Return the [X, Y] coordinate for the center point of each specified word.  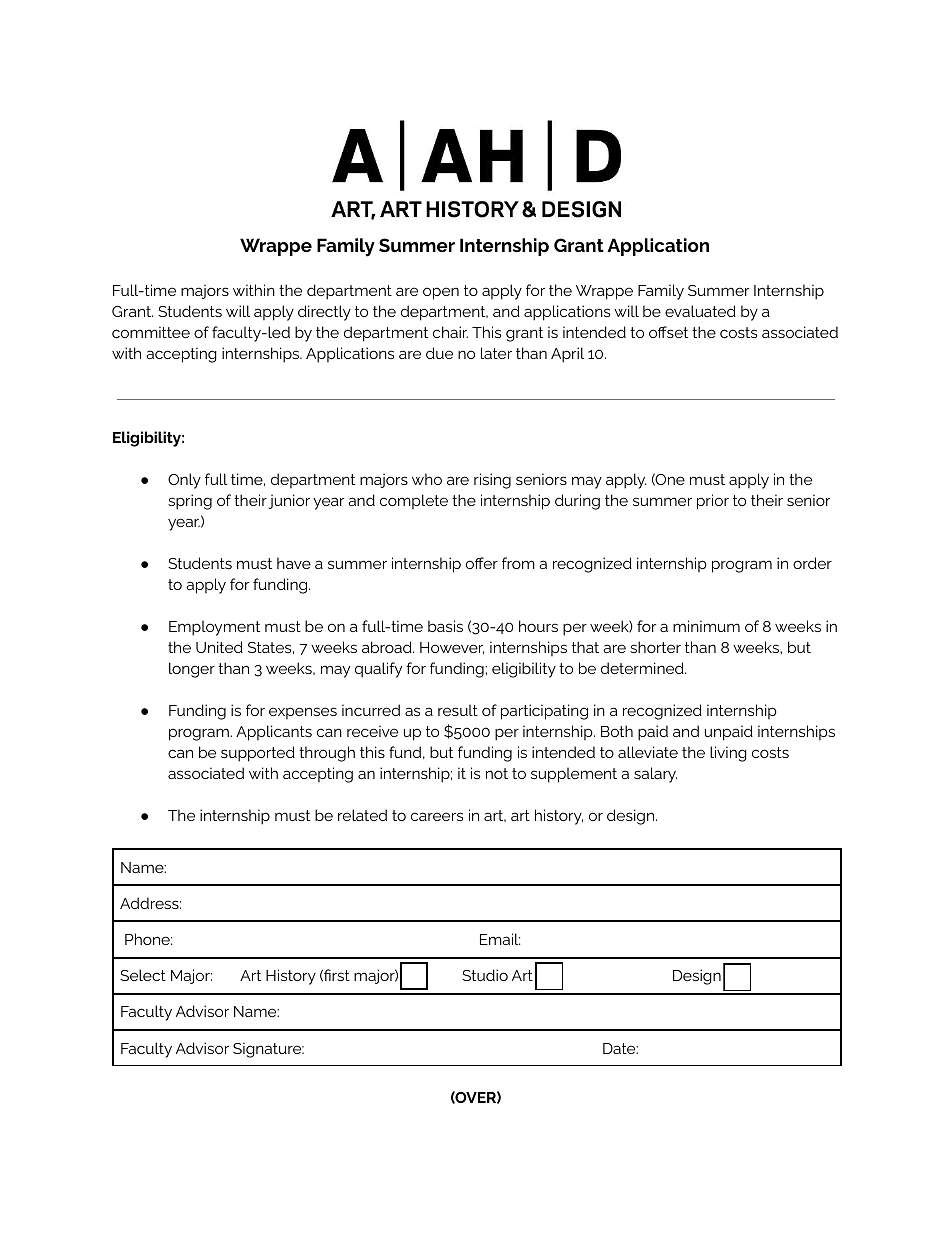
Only [184, 481]
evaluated [700, 311]
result [458, 710]
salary [655, 775]
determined [643, 668]
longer [192, 670]
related [362, 815]
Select [143, 975]
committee [151, 332]
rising [492, 481]
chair [450, 332]
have [294, 563]
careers [437, 816]
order [812, 563]
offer [482, 563]
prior [713, 502]
